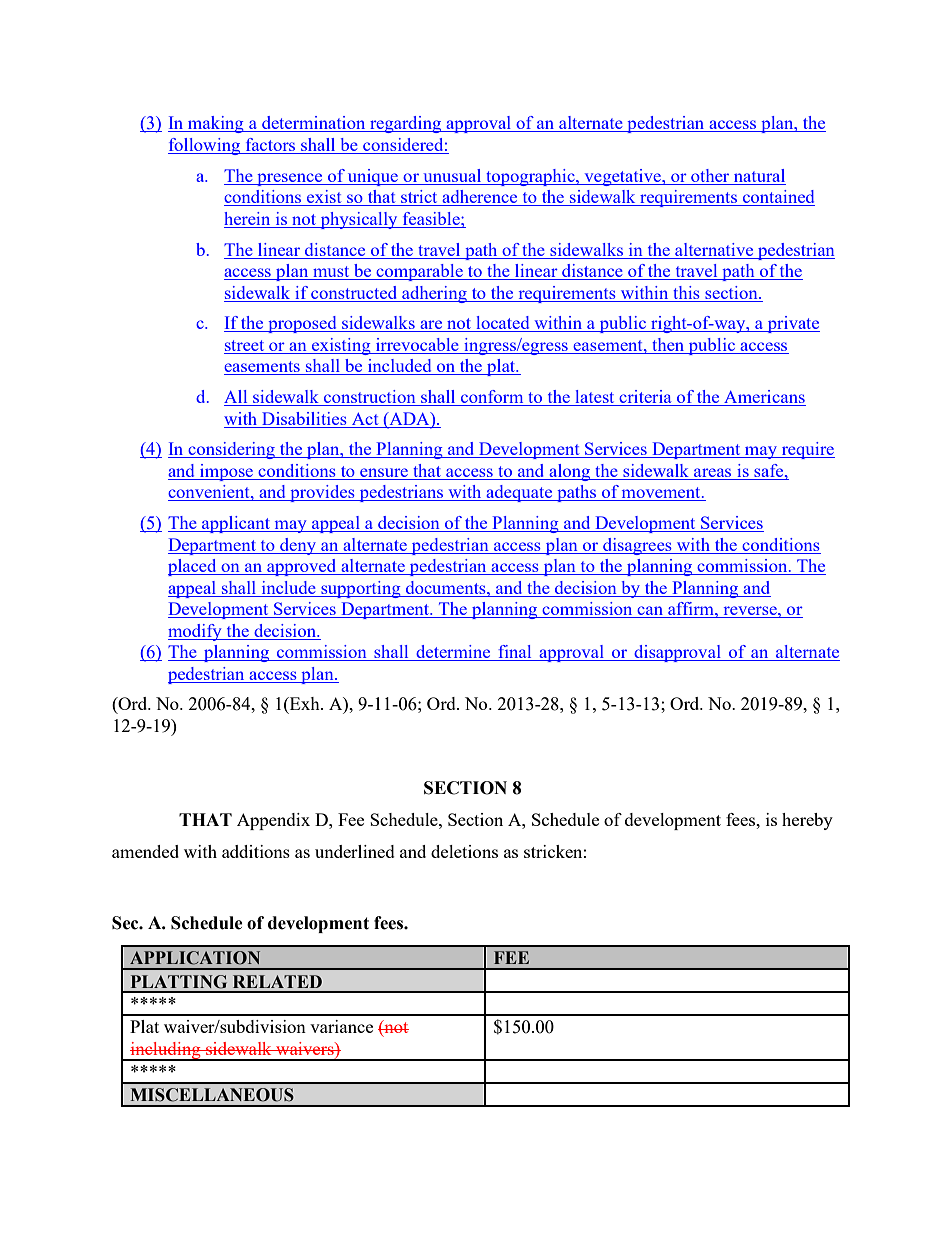 The height and width of the page is (1233, 952). Describe the element at coordinates (710, 175) in the page. I see `other` at that location.
